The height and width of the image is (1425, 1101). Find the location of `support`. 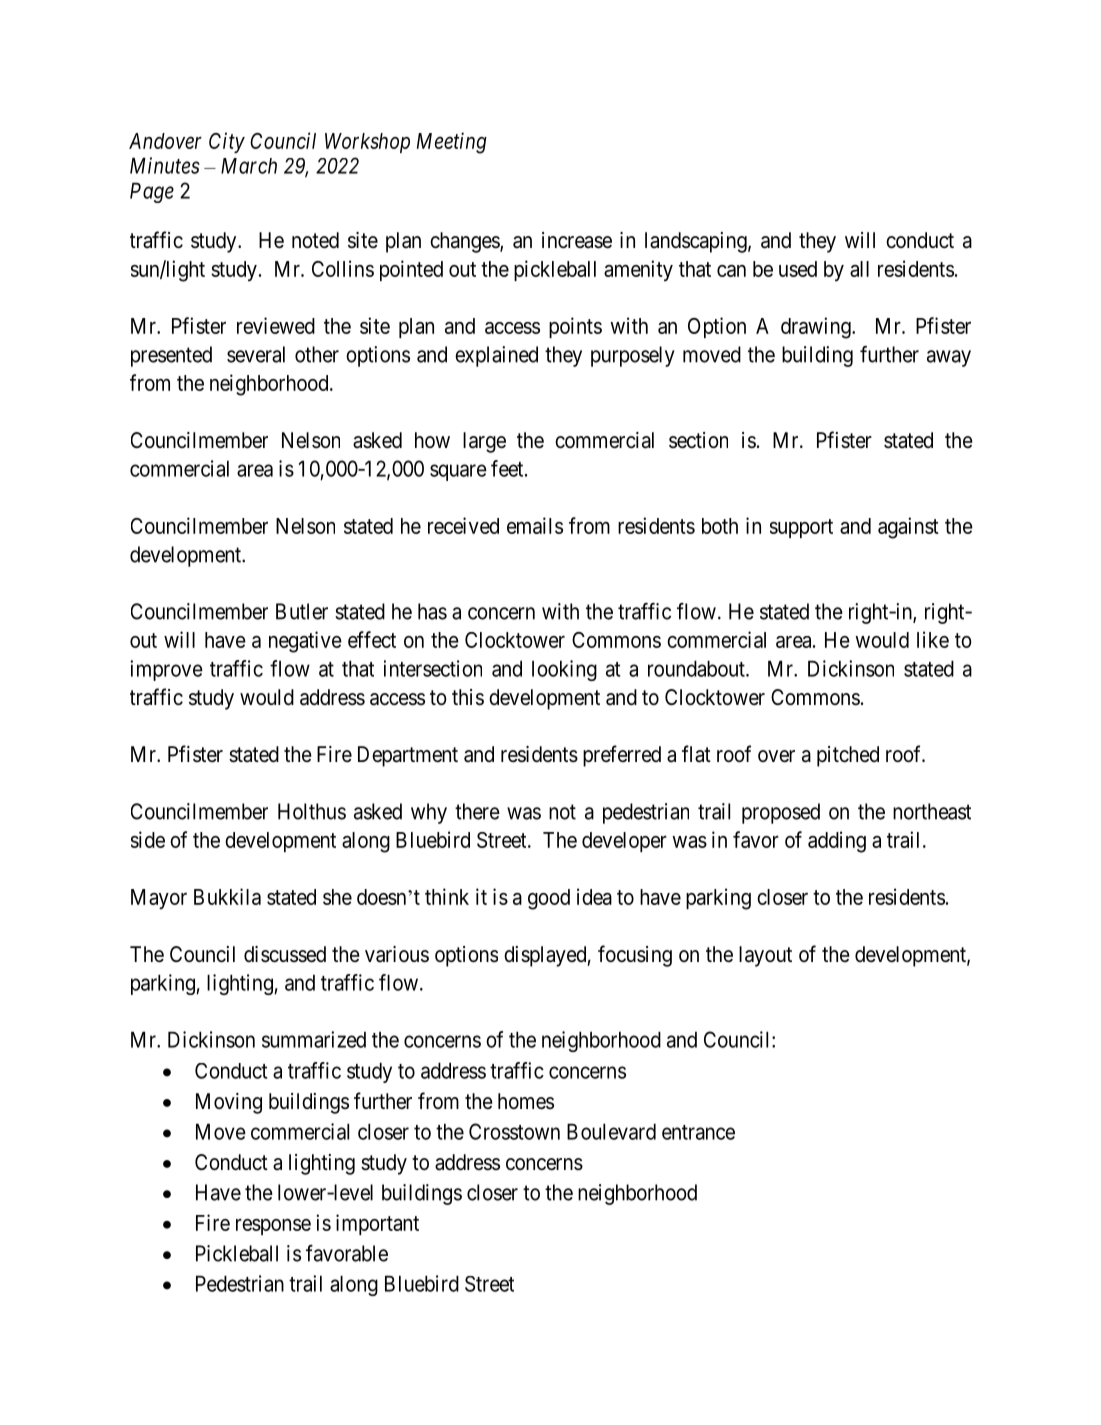

support is located at coordinates (801, 528).
